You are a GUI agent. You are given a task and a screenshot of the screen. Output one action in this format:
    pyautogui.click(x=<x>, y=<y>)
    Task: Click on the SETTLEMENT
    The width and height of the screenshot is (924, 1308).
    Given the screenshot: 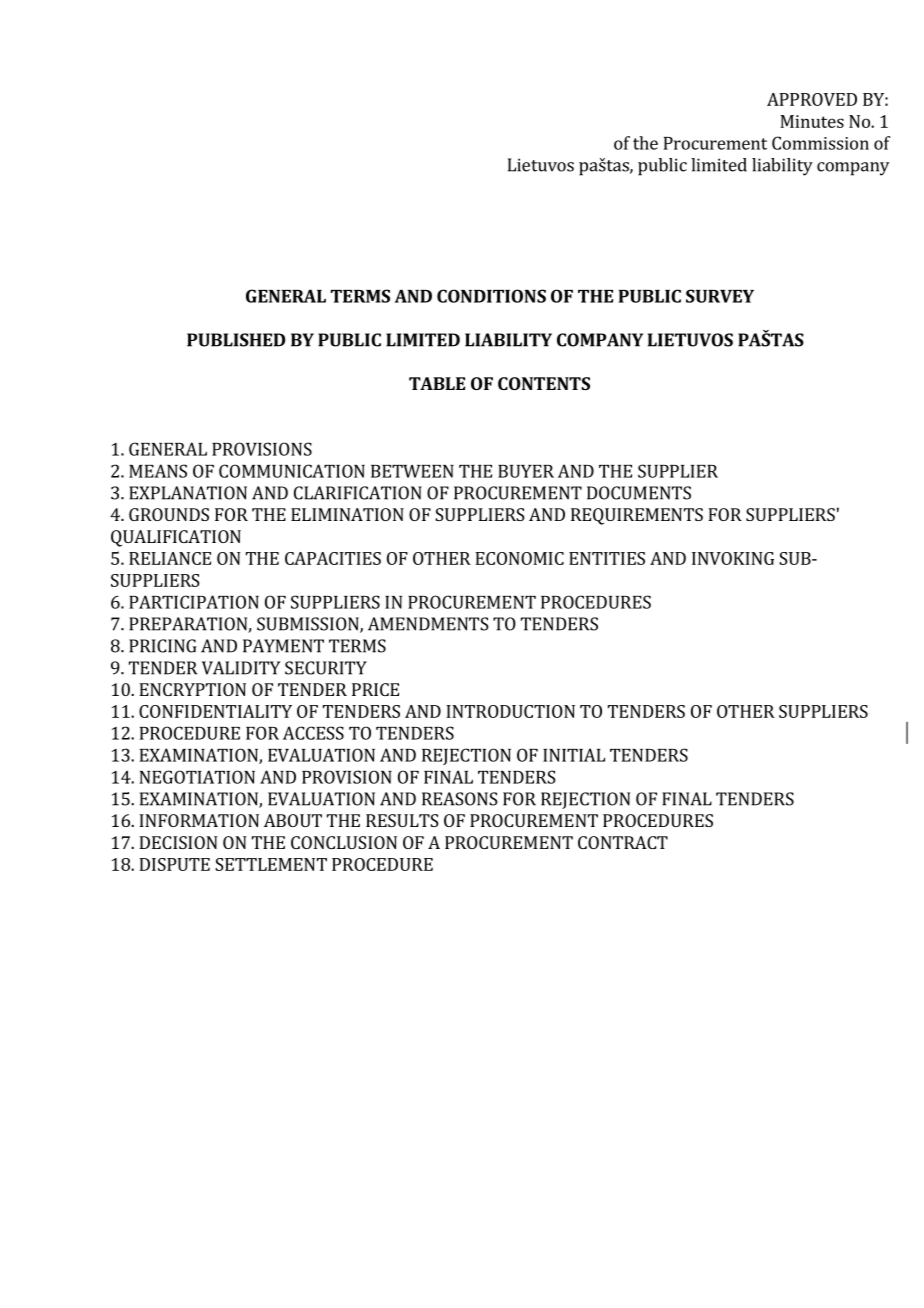 What is the action you would take?
    pyautogui.click(x=271, y=864)
